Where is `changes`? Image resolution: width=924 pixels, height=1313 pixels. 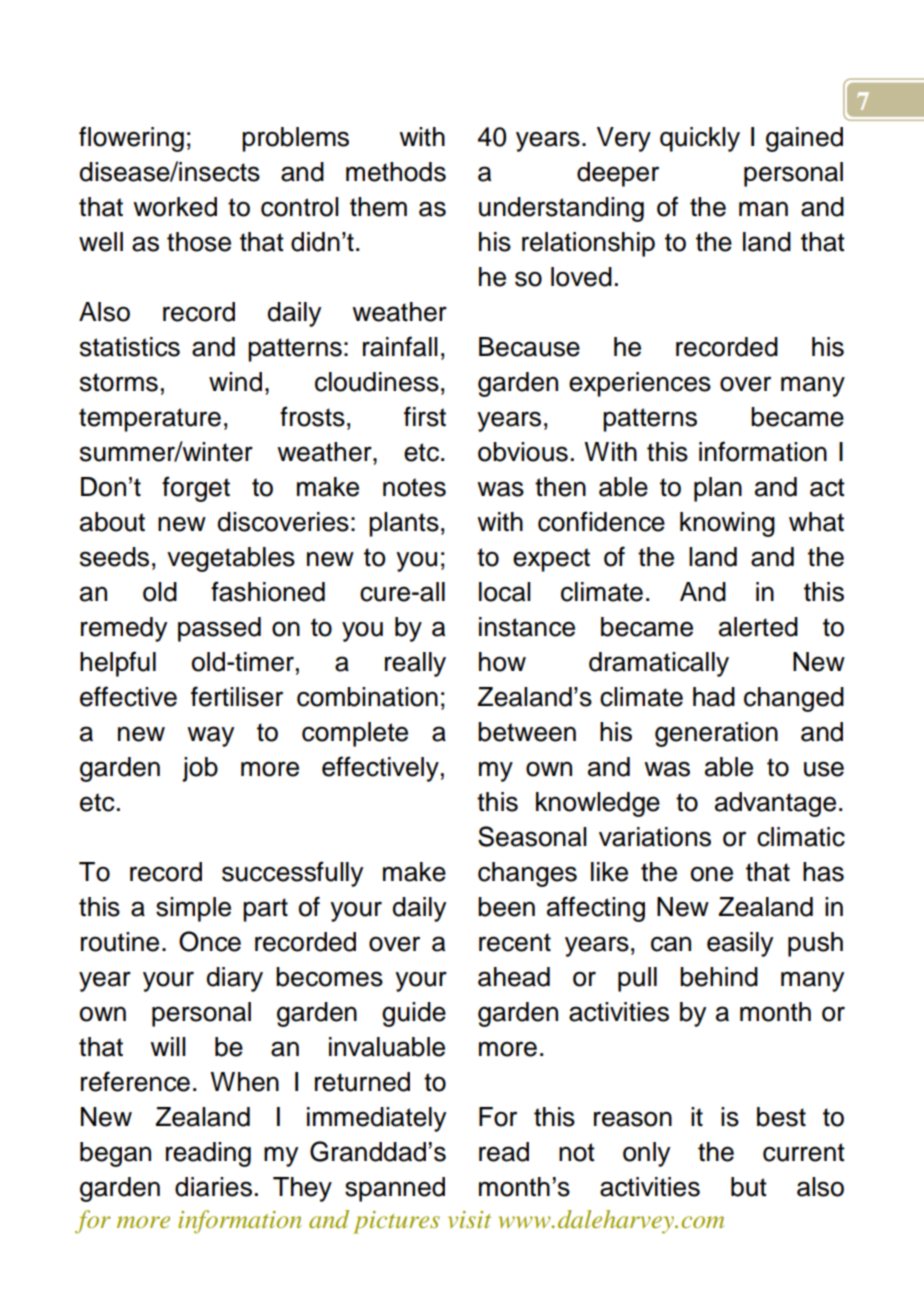
changes is located at coordinates (527, 874).
